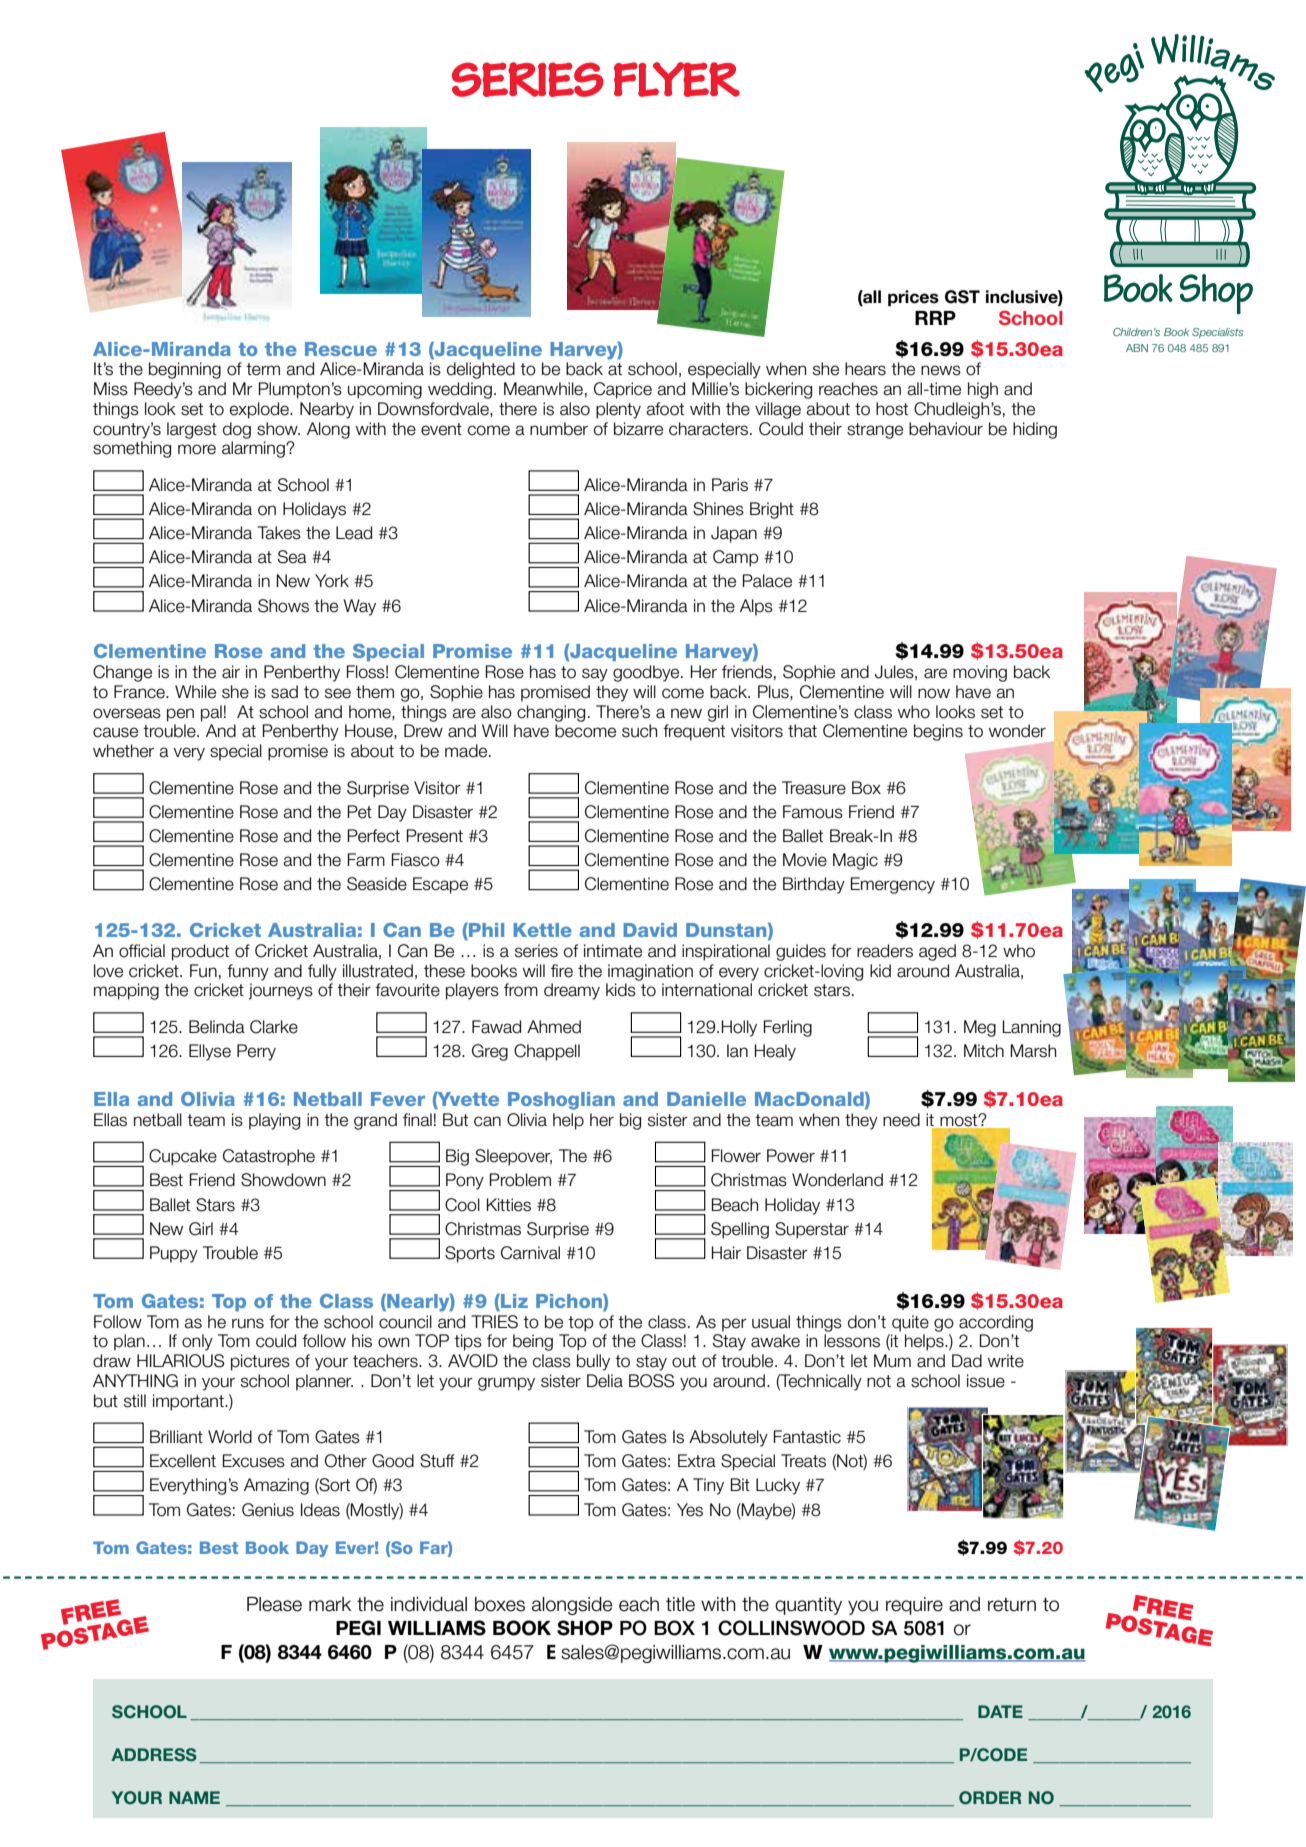 This screenshot has height=1847, width=1306. Describe the element at coordinates (937, 952) in the screenshot. I see `aged` at that location.
